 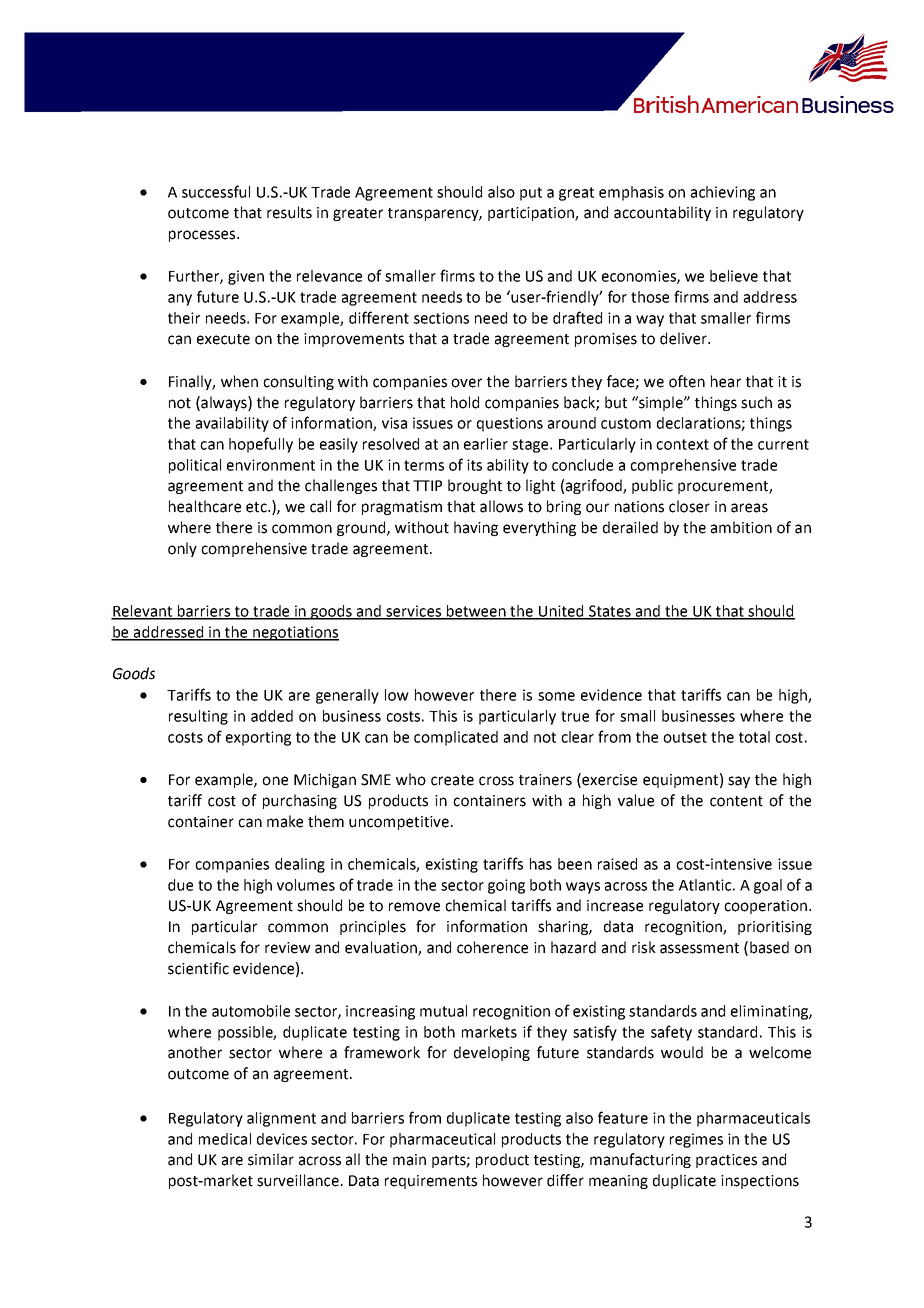 What do you see at coordinates (531, 194) in the screenshot?
I see `put` at bounding box center [531, 194].
